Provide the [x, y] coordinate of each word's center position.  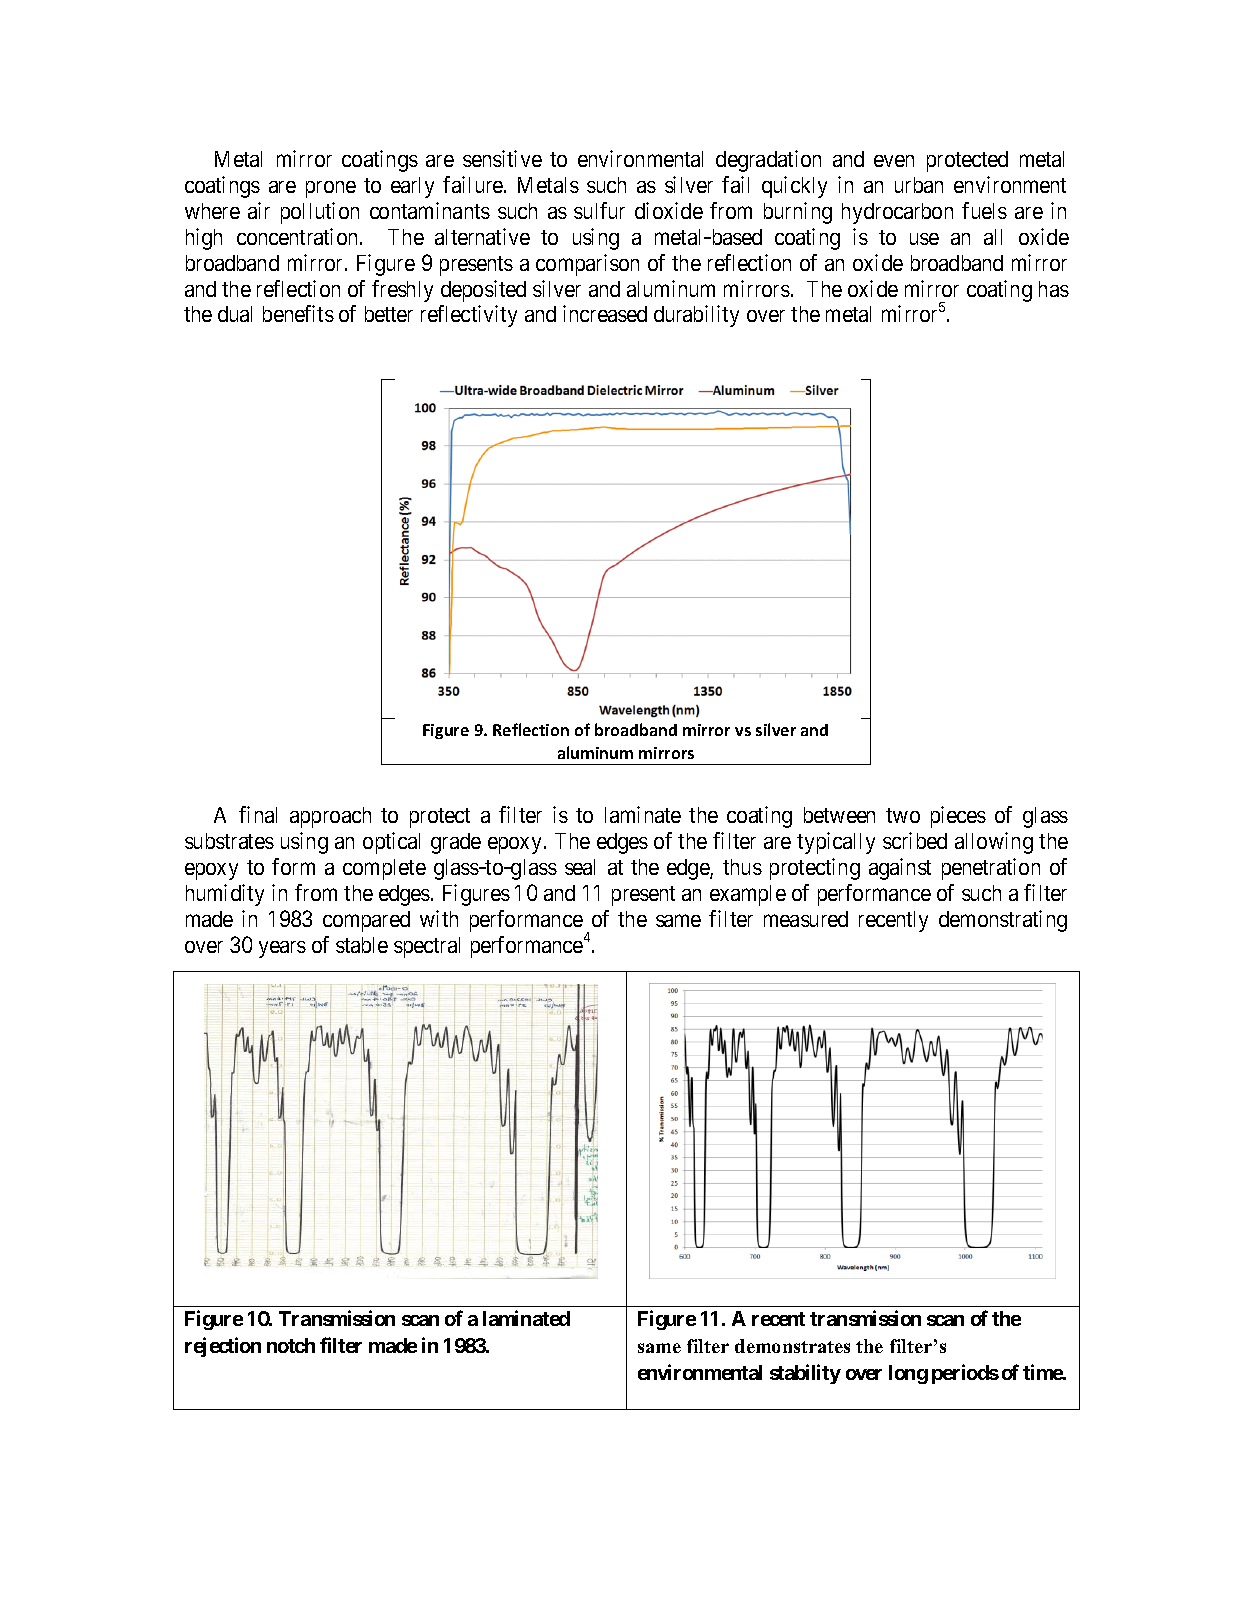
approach [330, 817]
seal [580, 867]
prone [331, 189]
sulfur [599, 210]
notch [291, 1345]
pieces [958, 817]
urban [919, 185]
